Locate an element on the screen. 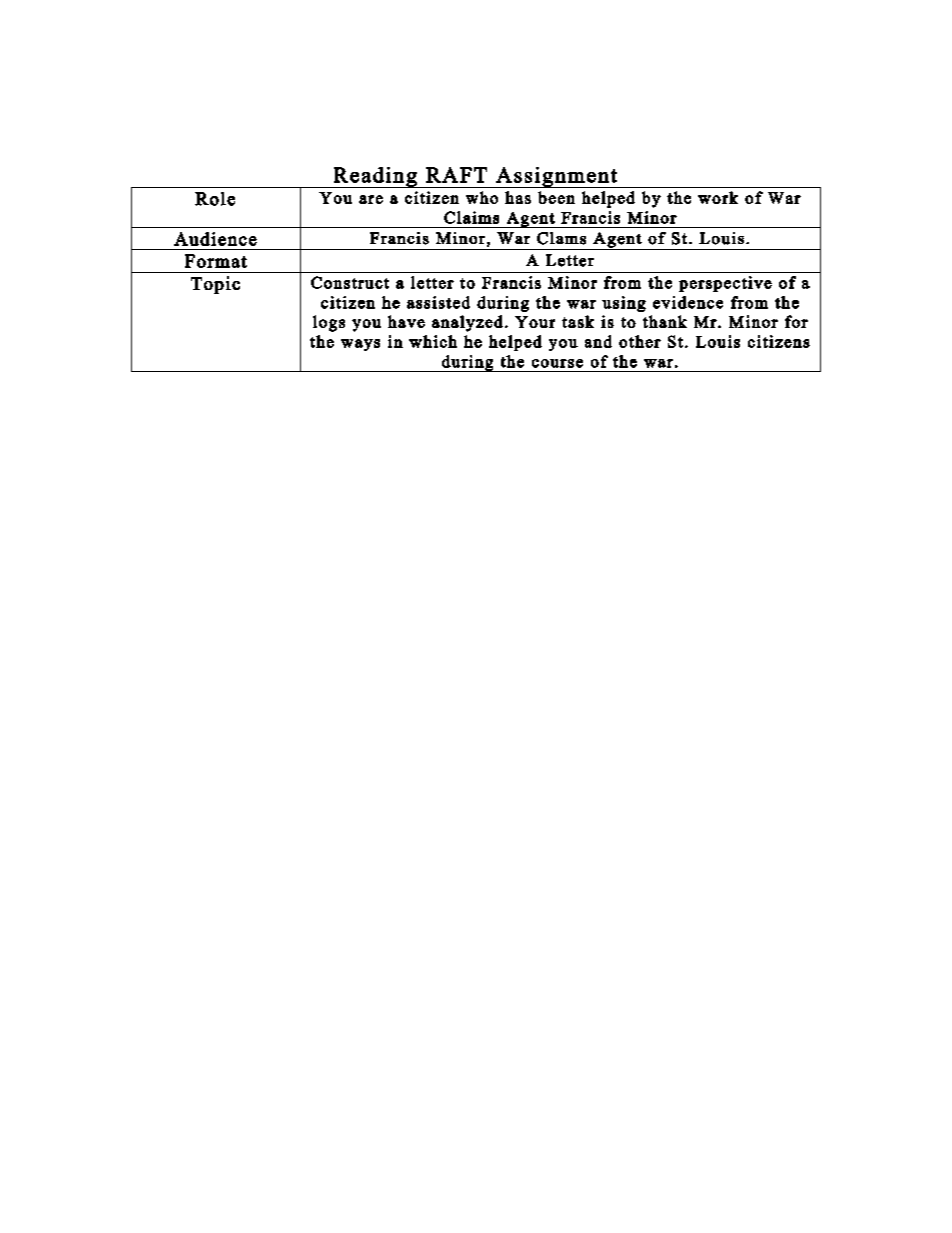 This screenshot has height=1233, width=952. Claims is located at coordinates (471, 217).
